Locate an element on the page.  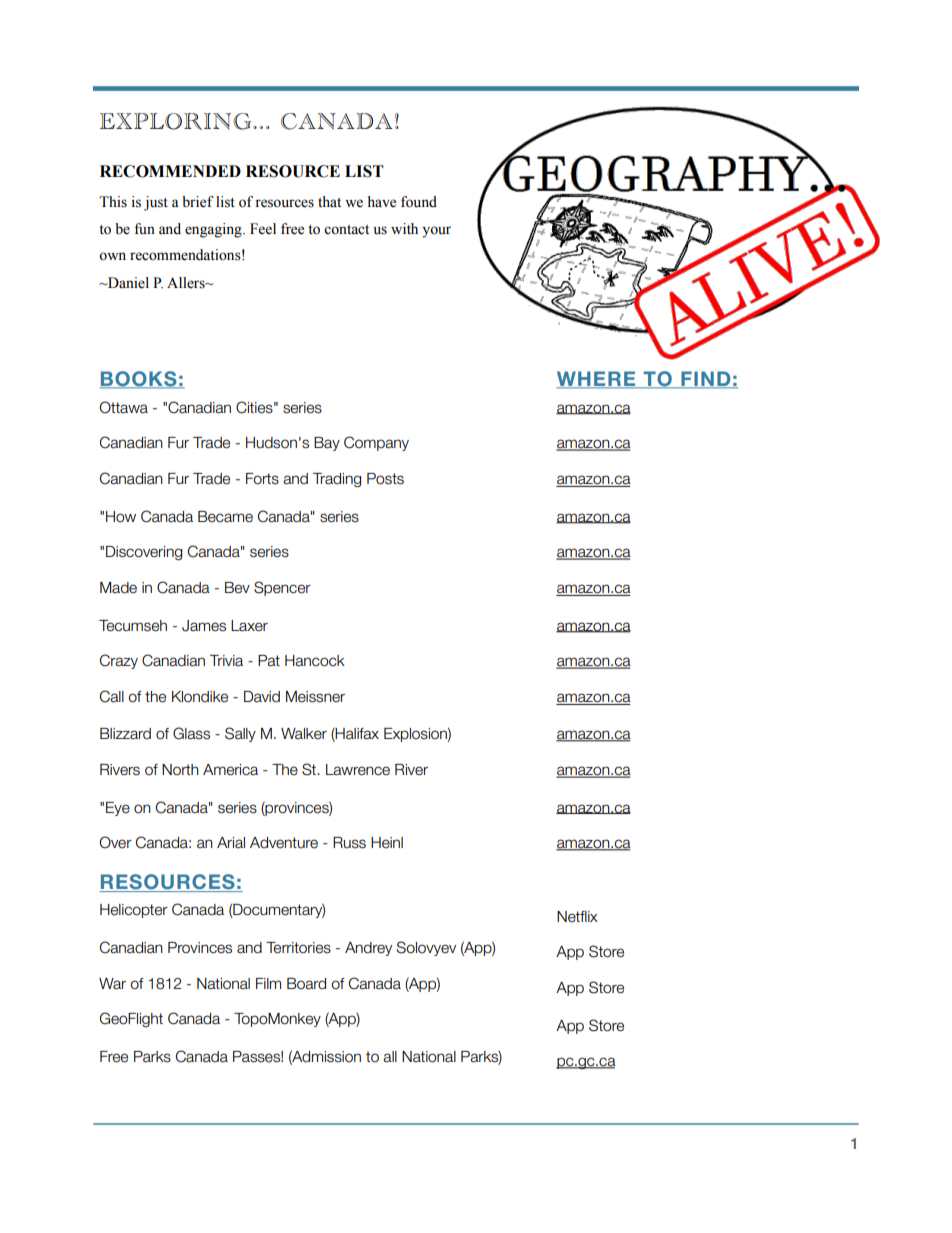
War is located at coordinates (112, 984).
